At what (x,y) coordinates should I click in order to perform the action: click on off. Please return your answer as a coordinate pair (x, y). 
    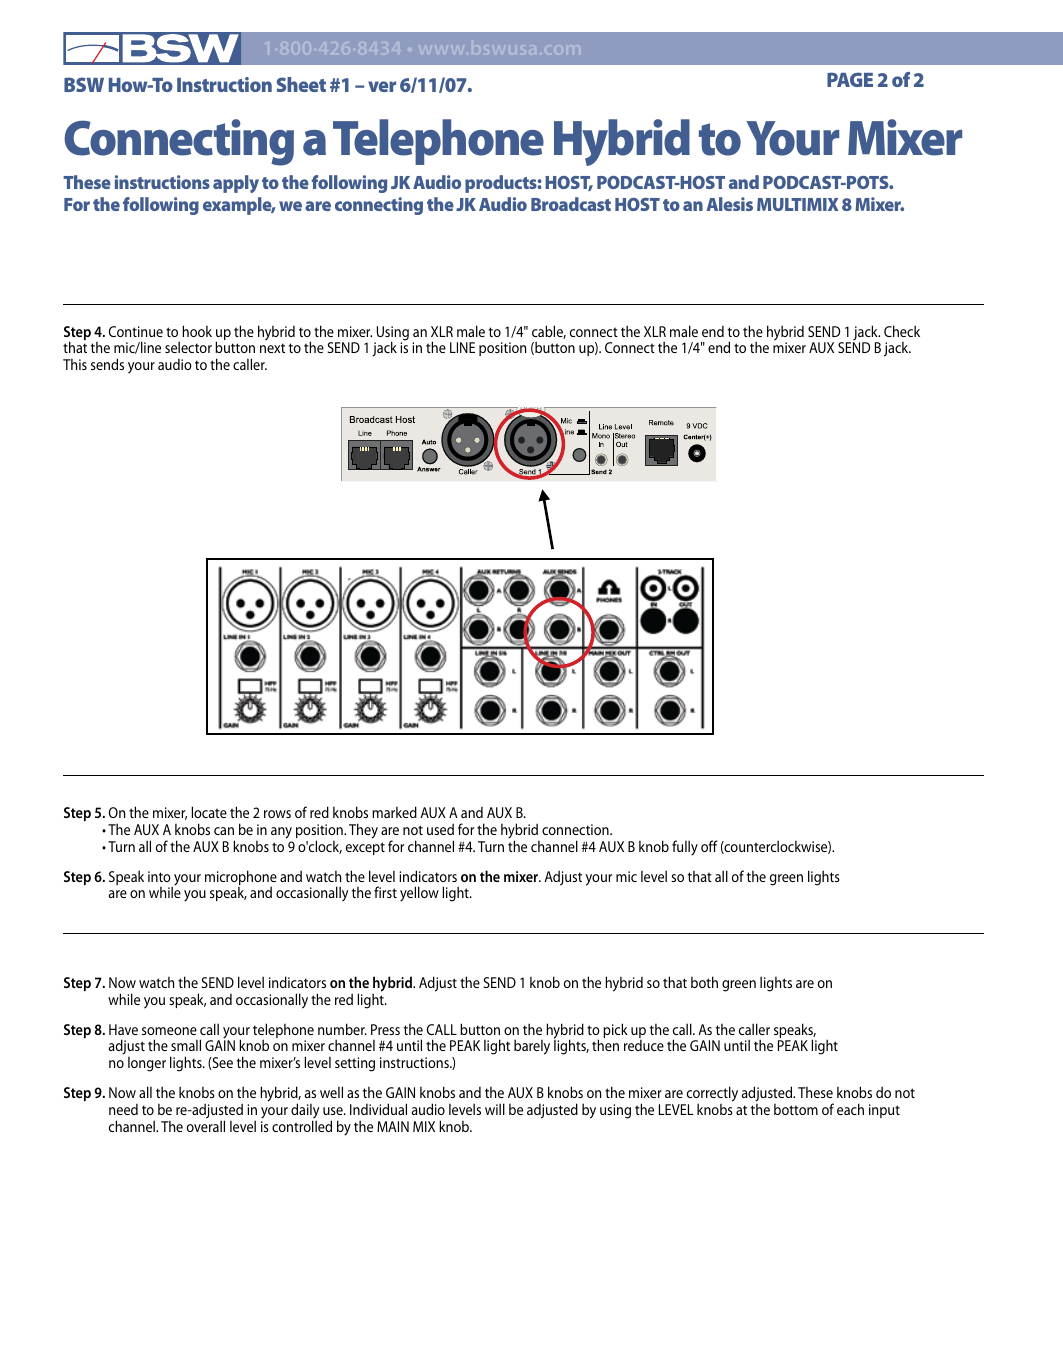
    Looking at the image, I should click on (709, 846).
